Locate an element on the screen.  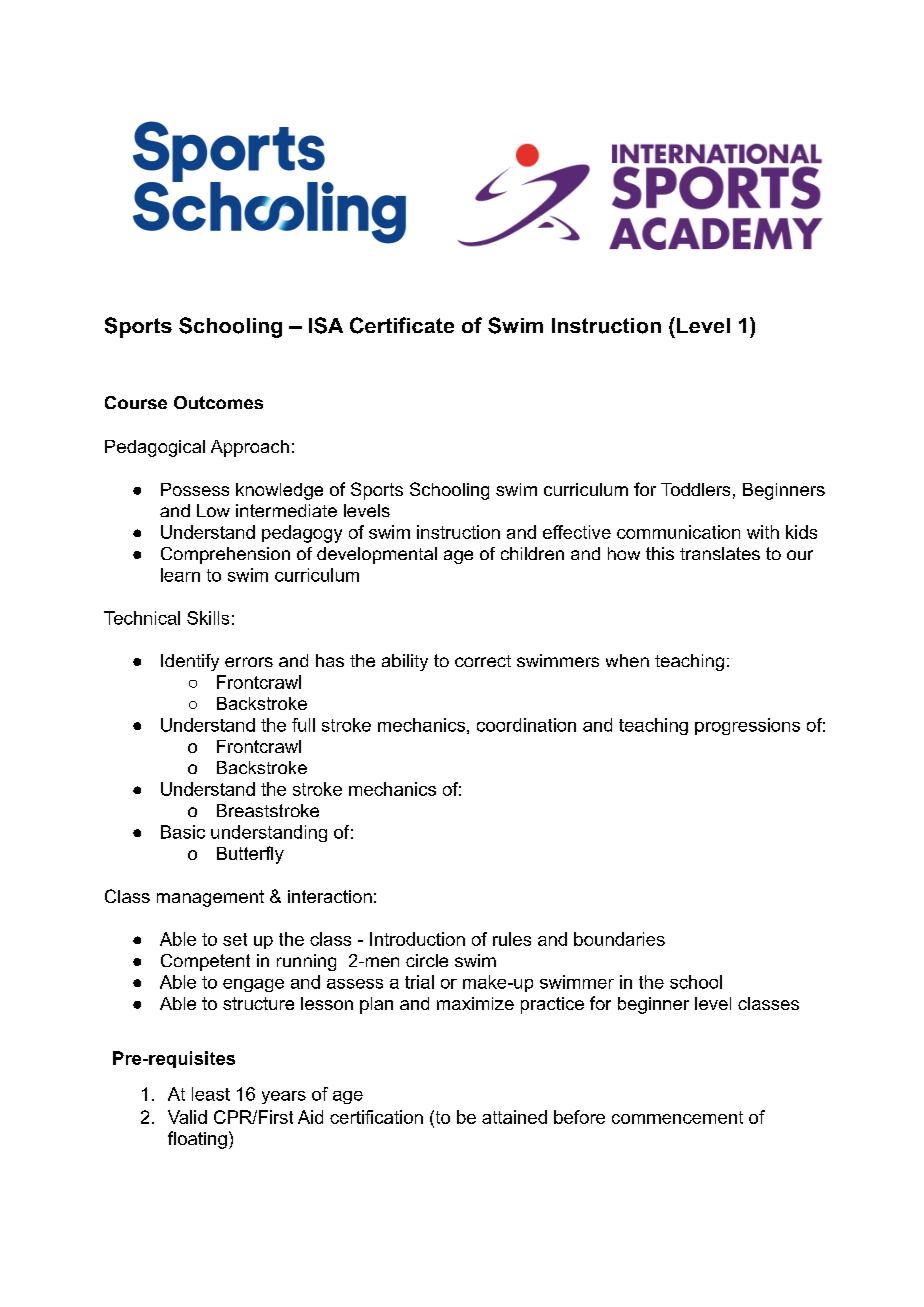
Valid is located at coordinates (187, 1117).
